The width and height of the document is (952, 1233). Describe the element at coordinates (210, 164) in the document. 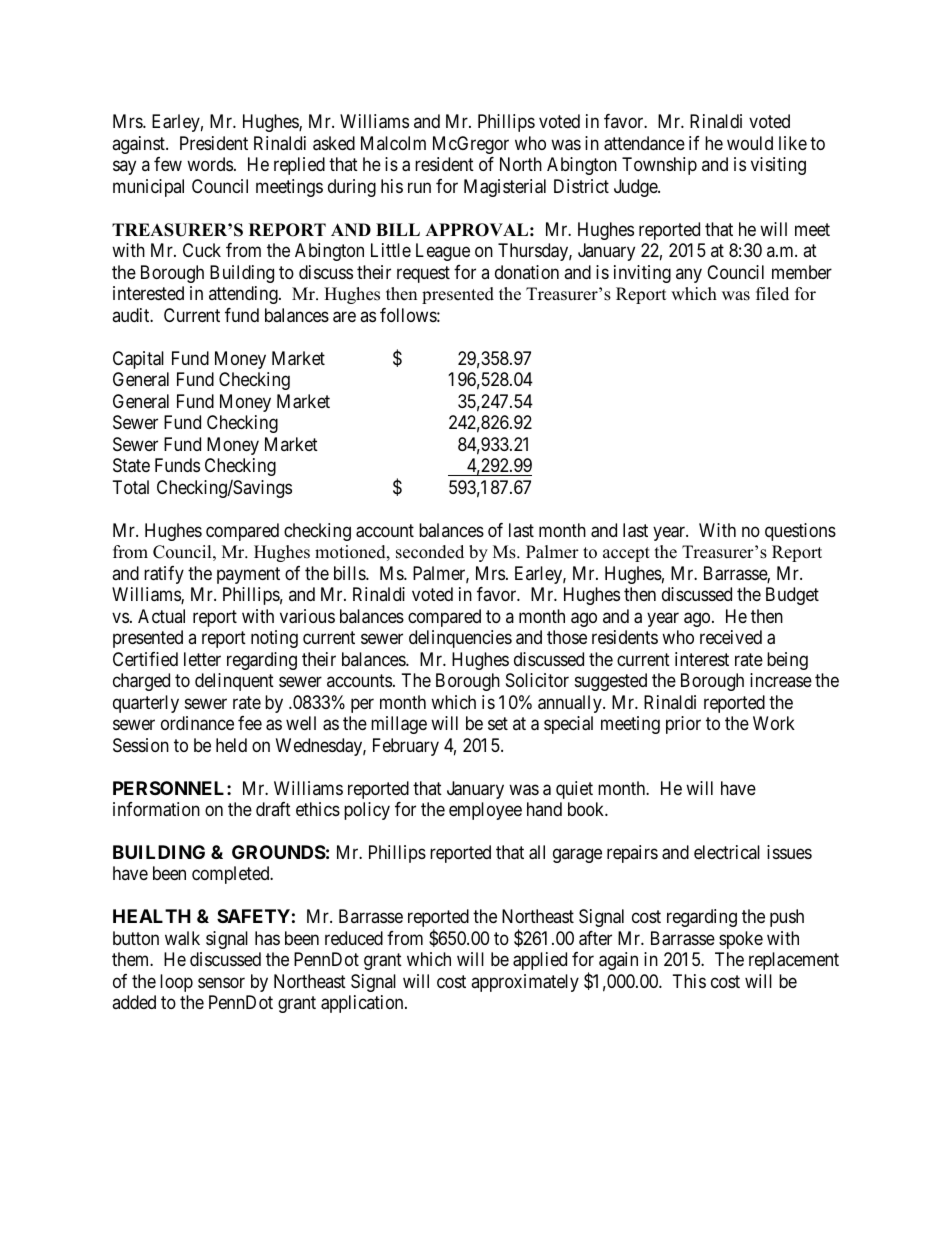

I see `words` at that location.
